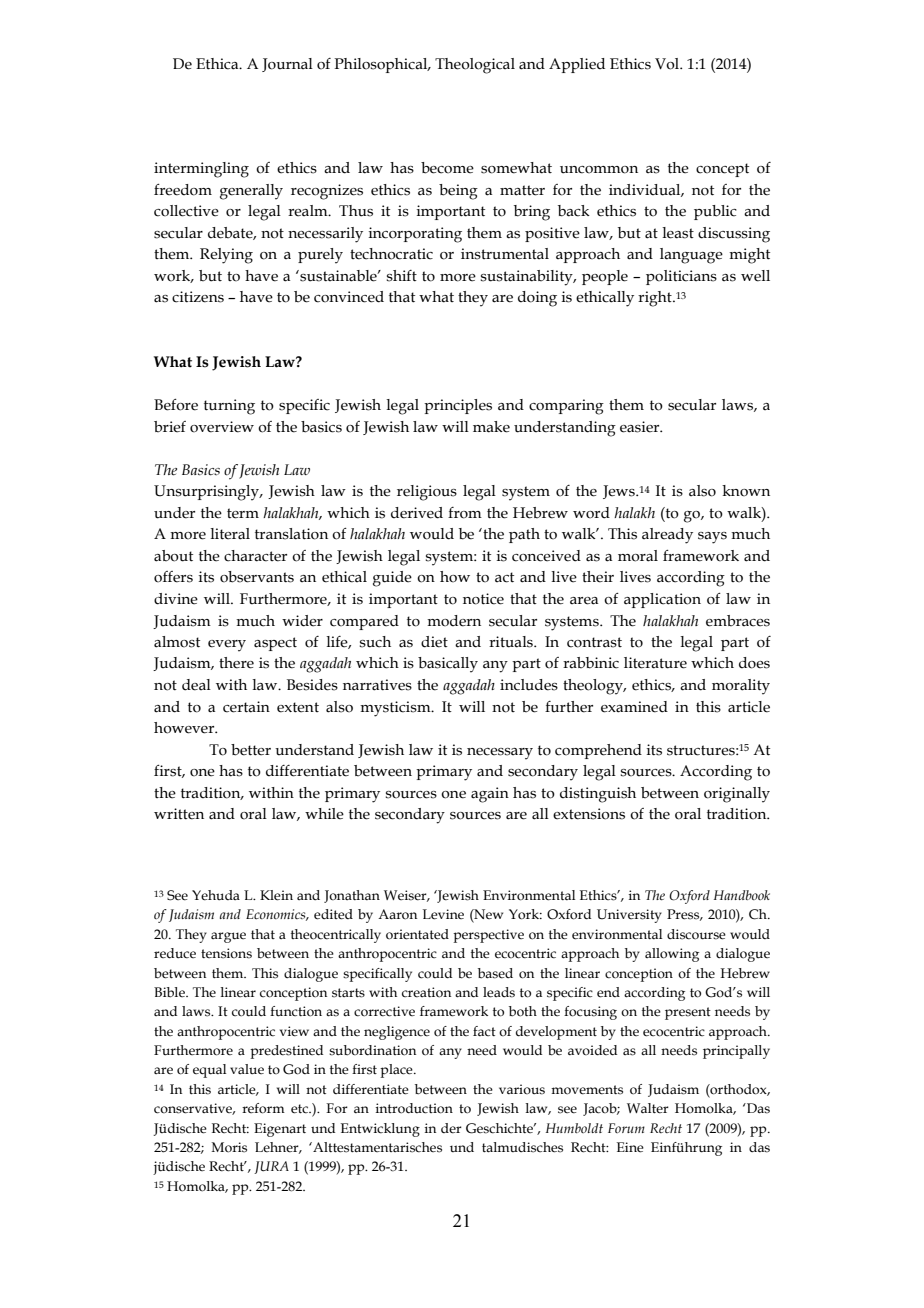  I want to click on introduction, so click(414, 1108).
